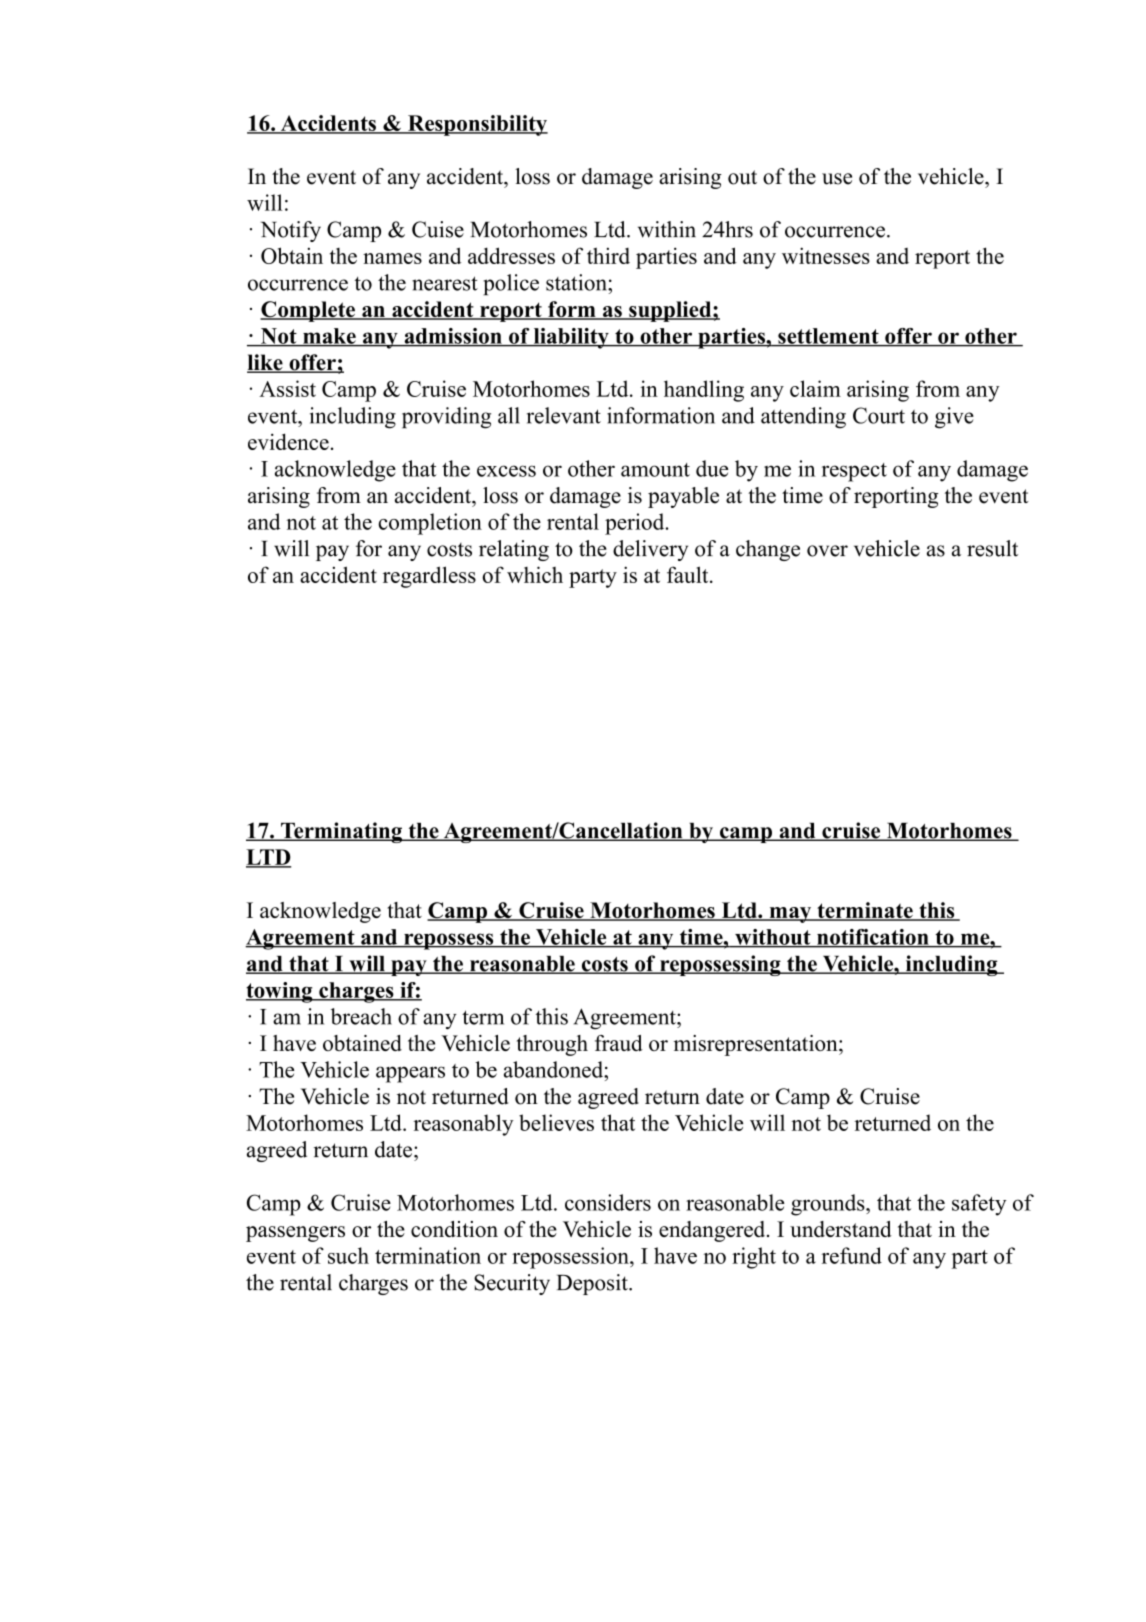 The height and width of the screenshot is (1622, 1146). What do you see at coordinates (430, 524) in the screenshot?
I see `completion` at bounding box center [430, 524].
